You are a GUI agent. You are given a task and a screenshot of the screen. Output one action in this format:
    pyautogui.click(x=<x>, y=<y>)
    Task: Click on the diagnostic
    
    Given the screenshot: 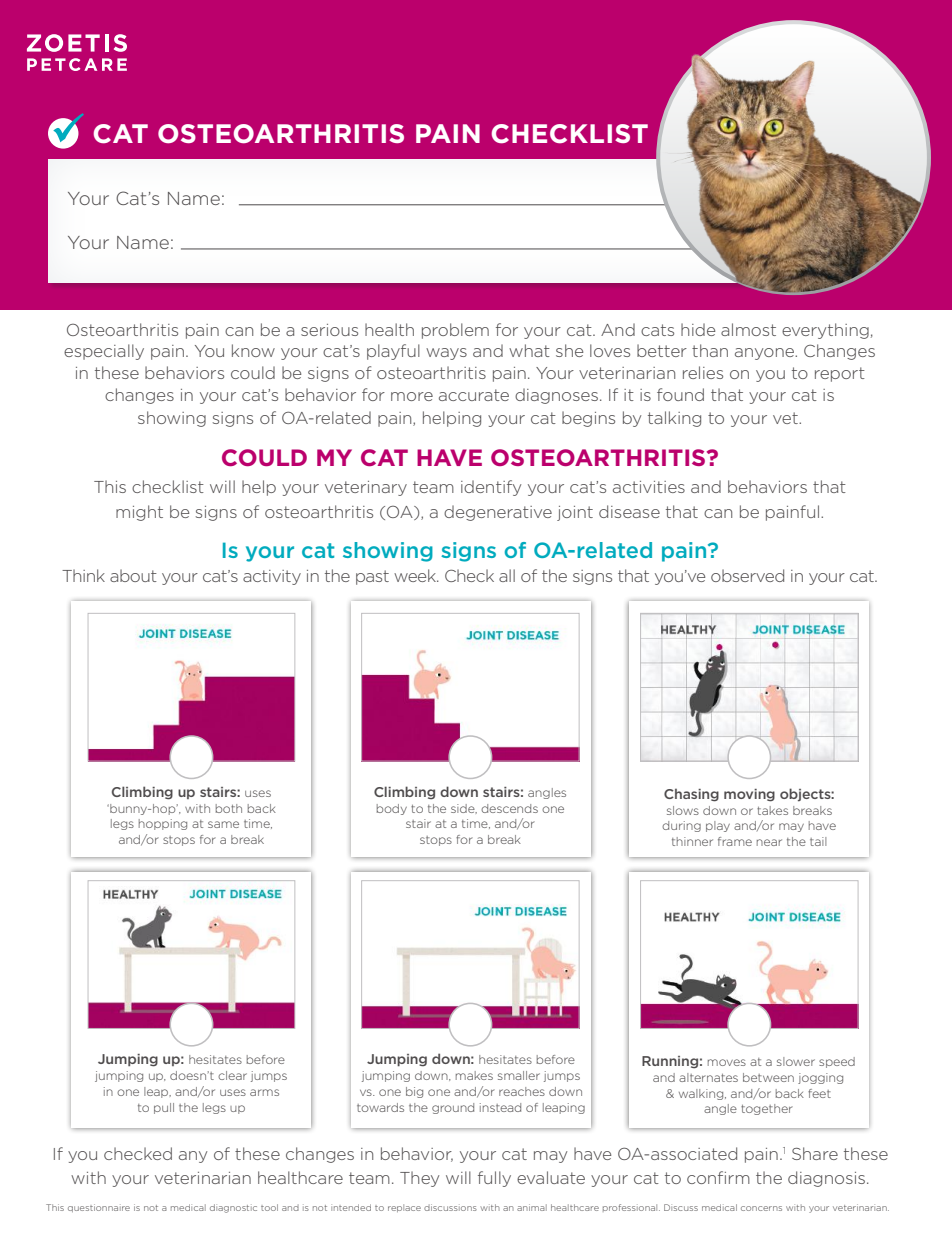 What is the action you would take?
    pyautogui.click(x=233, y=1208)
